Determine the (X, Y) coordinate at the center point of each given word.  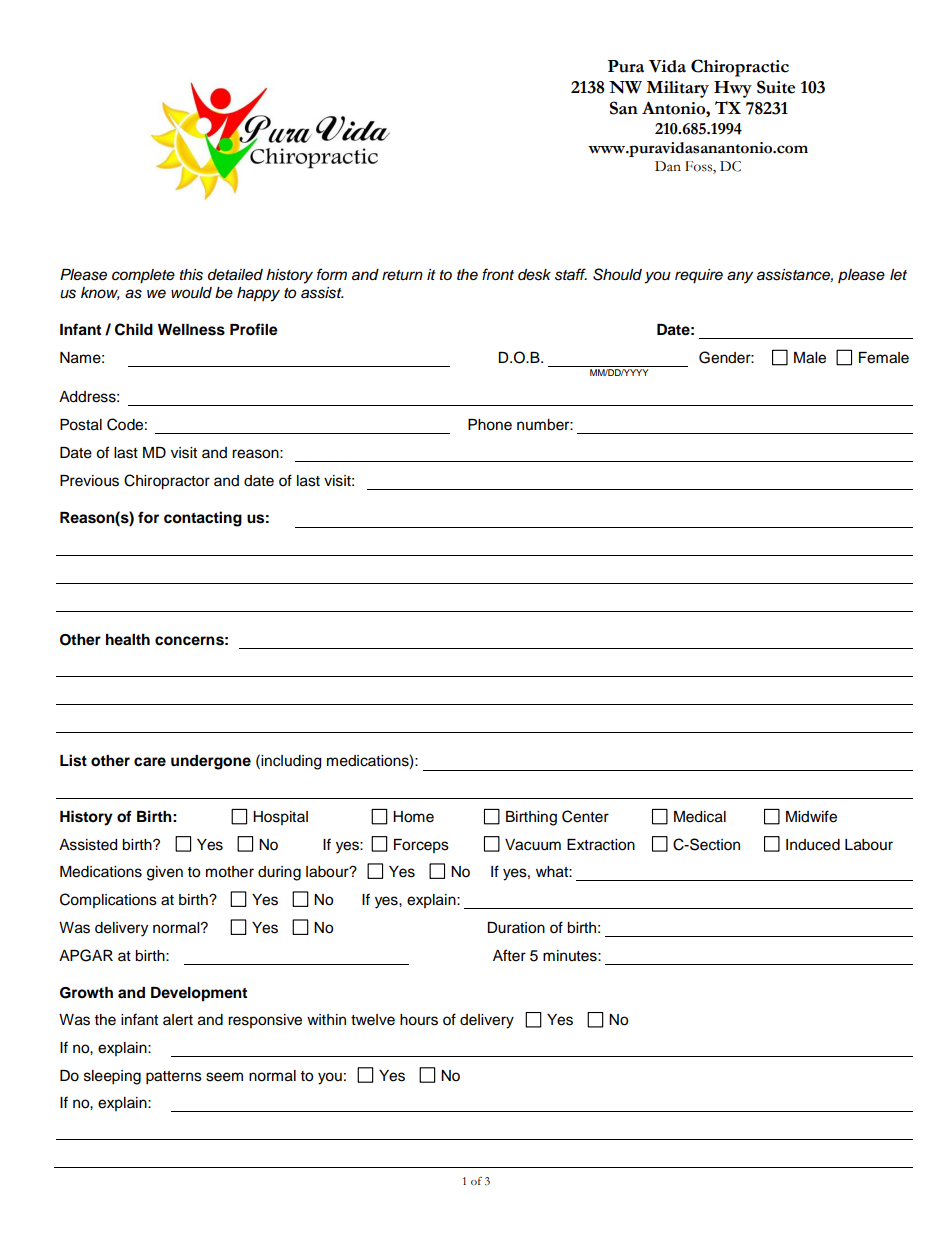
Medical (700, 817)
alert (178, 1020)
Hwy (733, 89)
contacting (203, 519)
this (191, 275)
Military (677, 89)
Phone (490, 425)
